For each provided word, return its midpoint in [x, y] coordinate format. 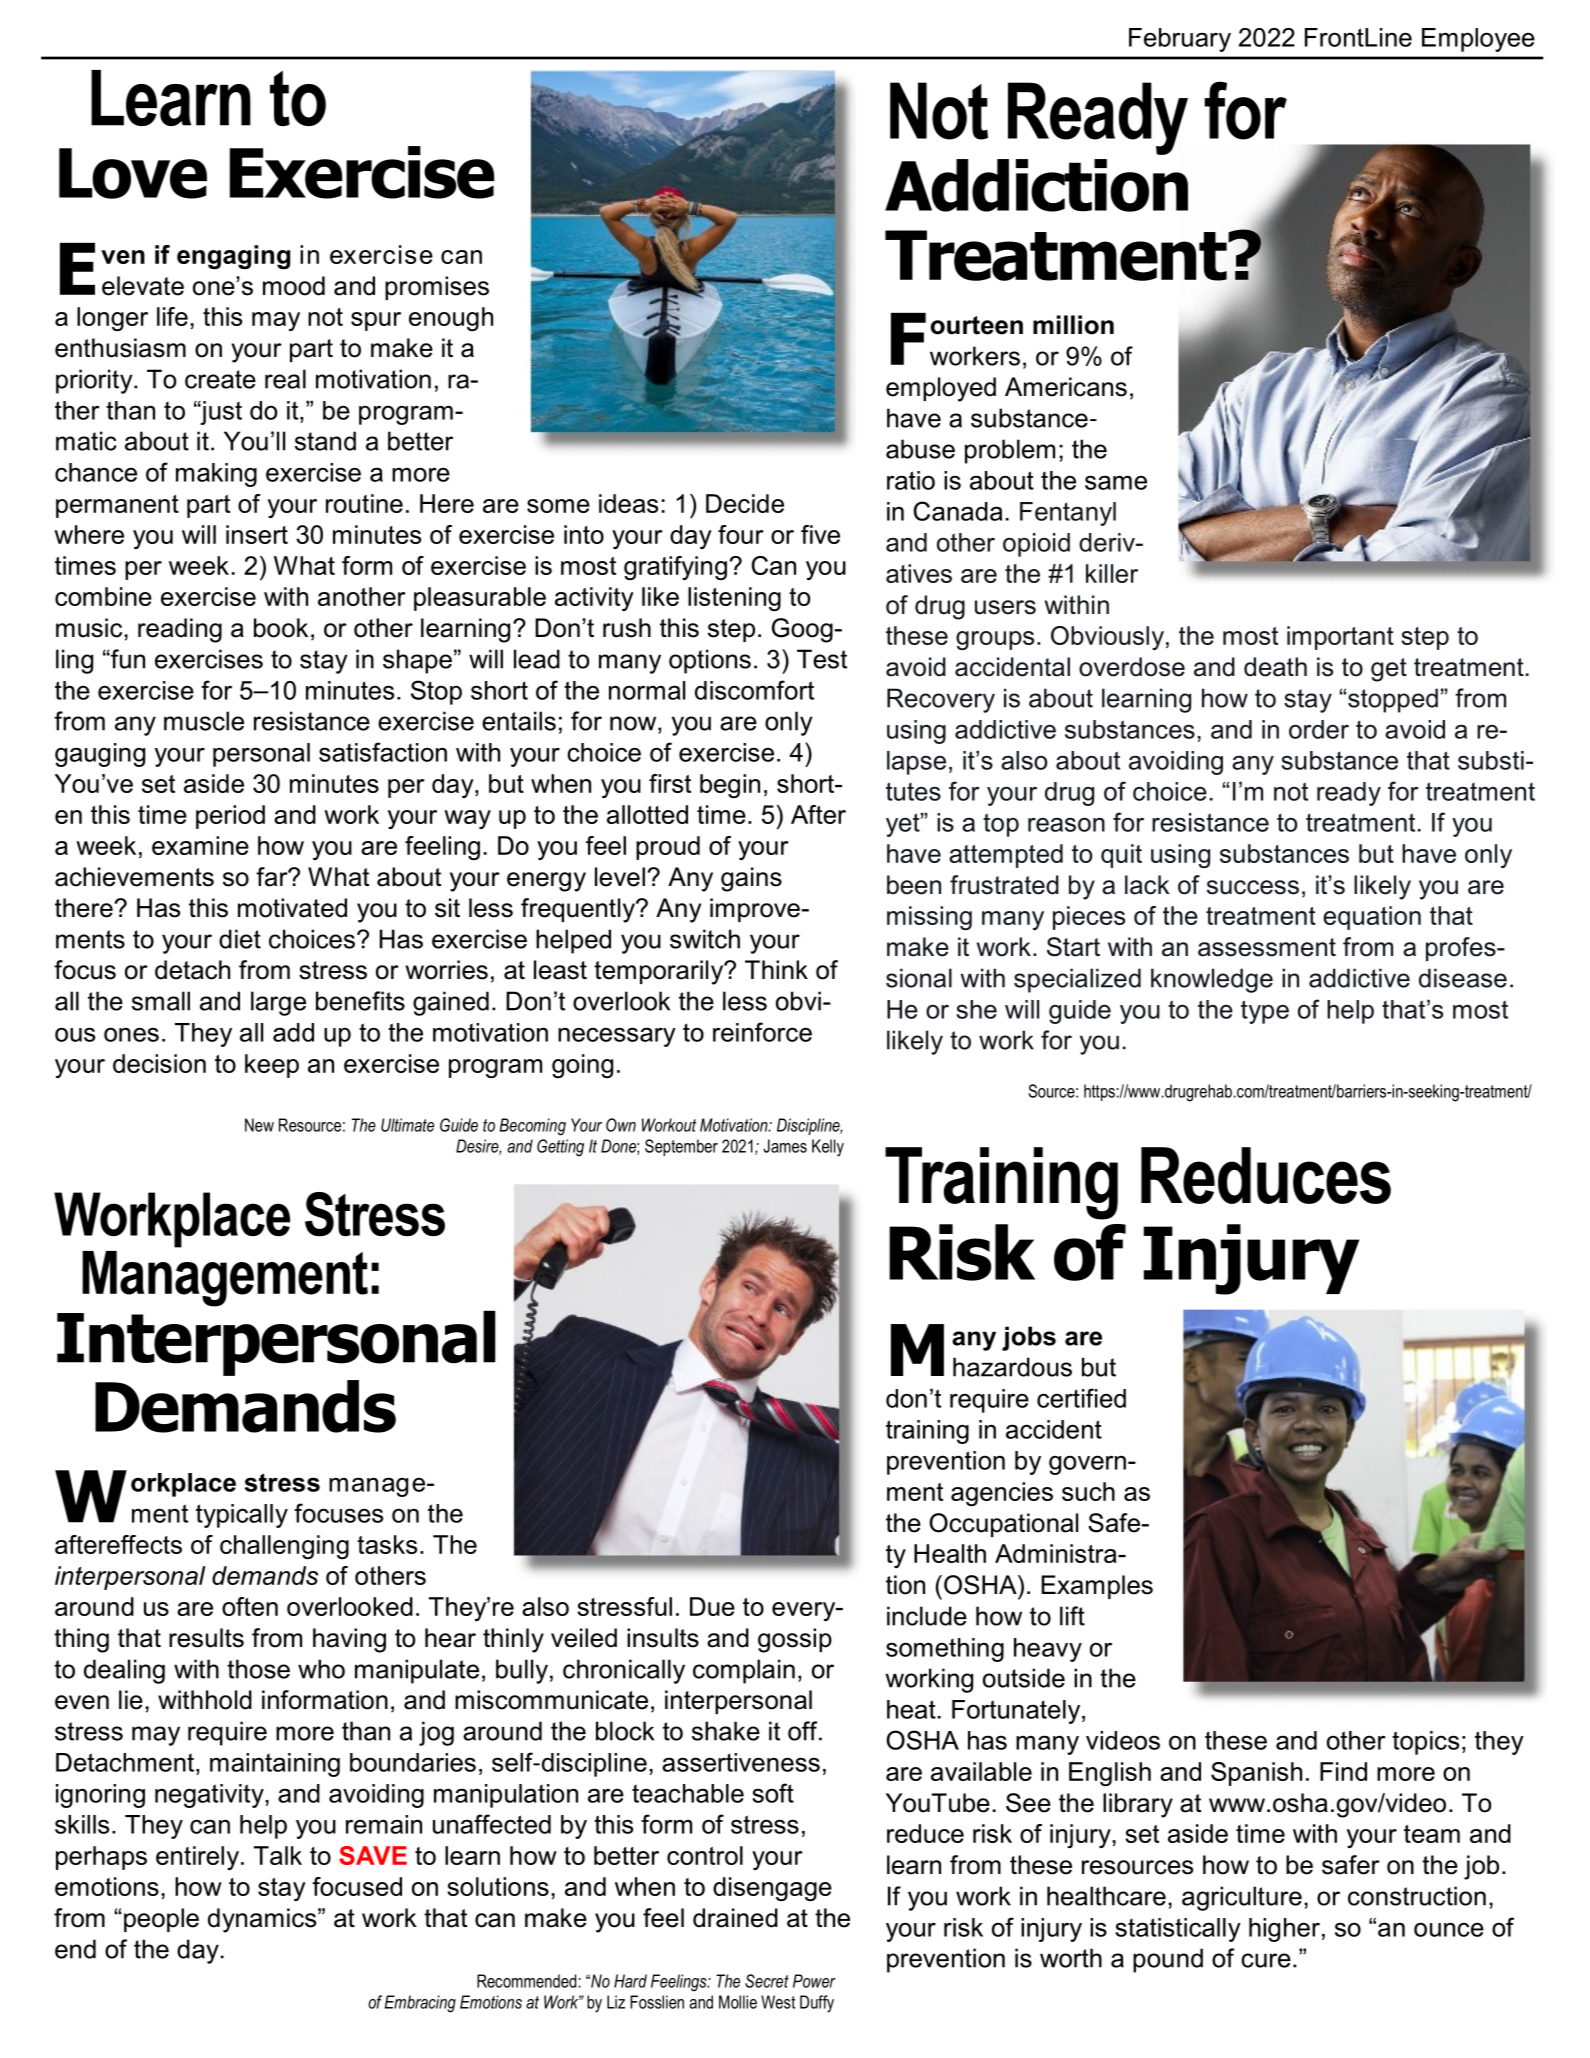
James [785, 1146]
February [1180, 40]
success [1253, 887]
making [216, 475]
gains [751, 879]
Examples [1097, 1587]
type [1265, 1012]
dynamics [263, 1920]
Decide [745, 503]
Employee [1478, 40]
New [259, 1125]
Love [133, 173]
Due [712, 1606]
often [250, 1606]
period [230, 817]
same [1116, 482]
